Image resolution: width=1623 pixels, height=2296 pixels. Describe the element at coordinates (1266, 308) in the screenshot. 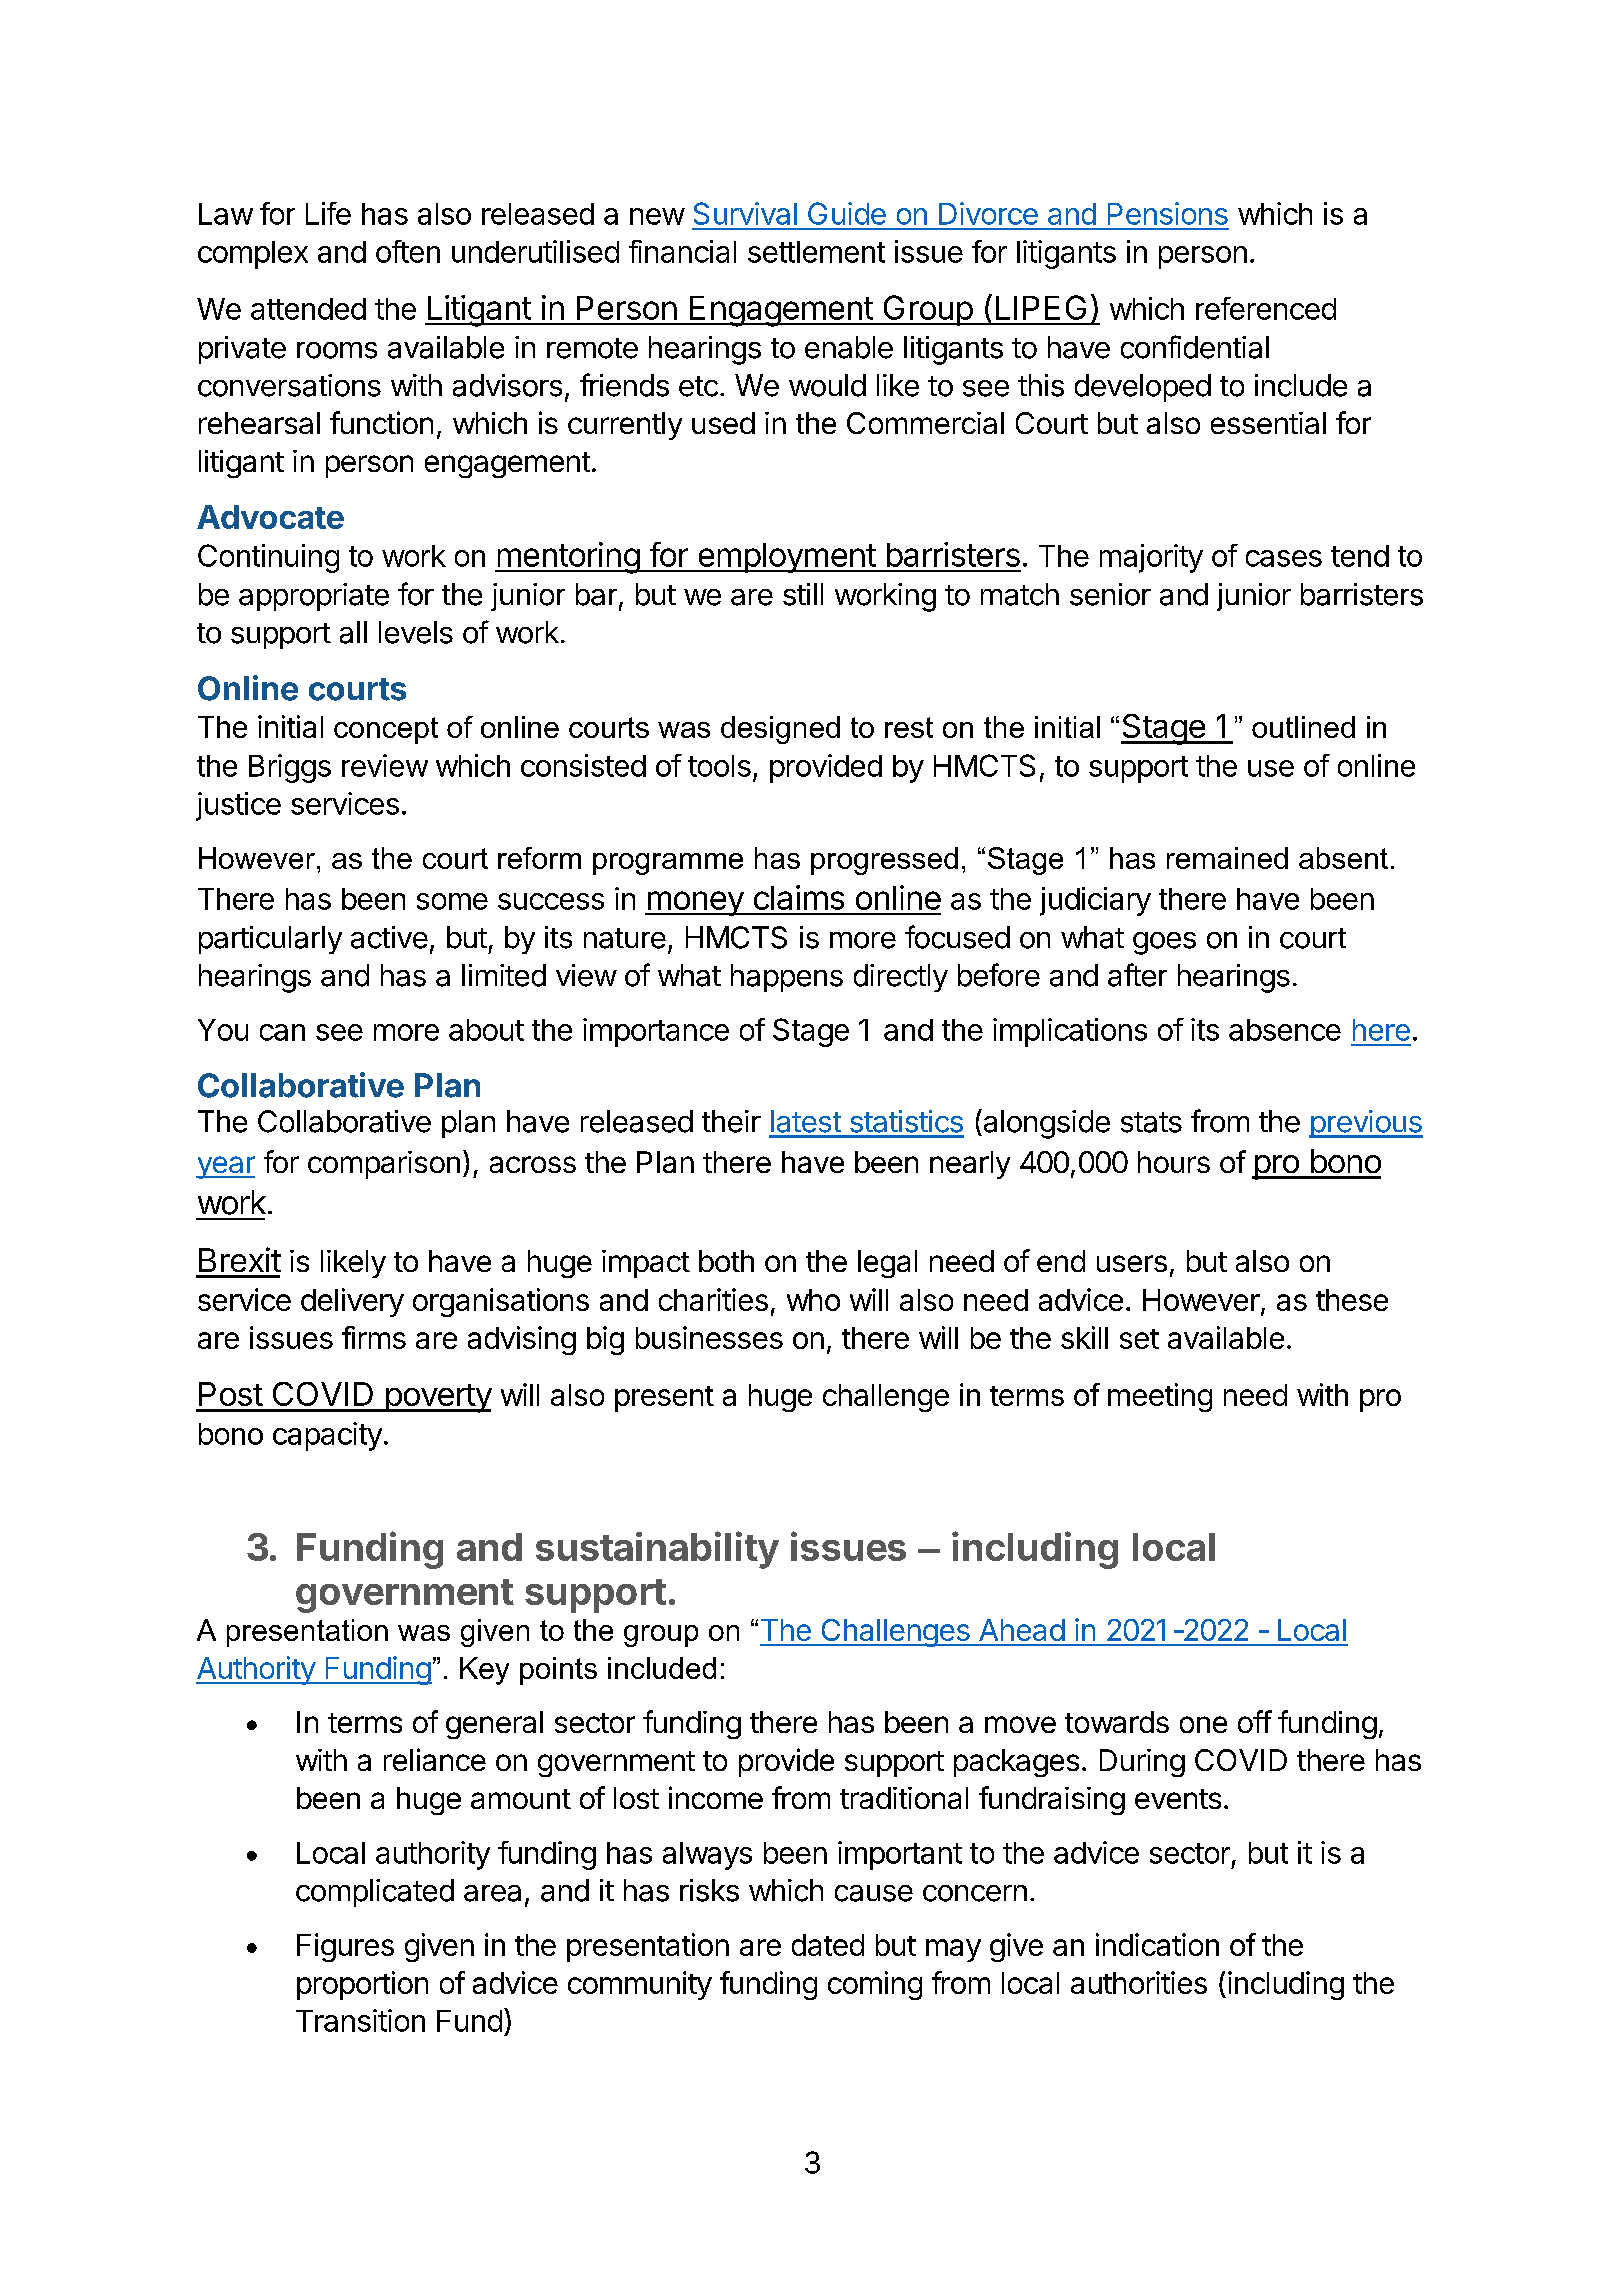

I see `referenced` at that location.
